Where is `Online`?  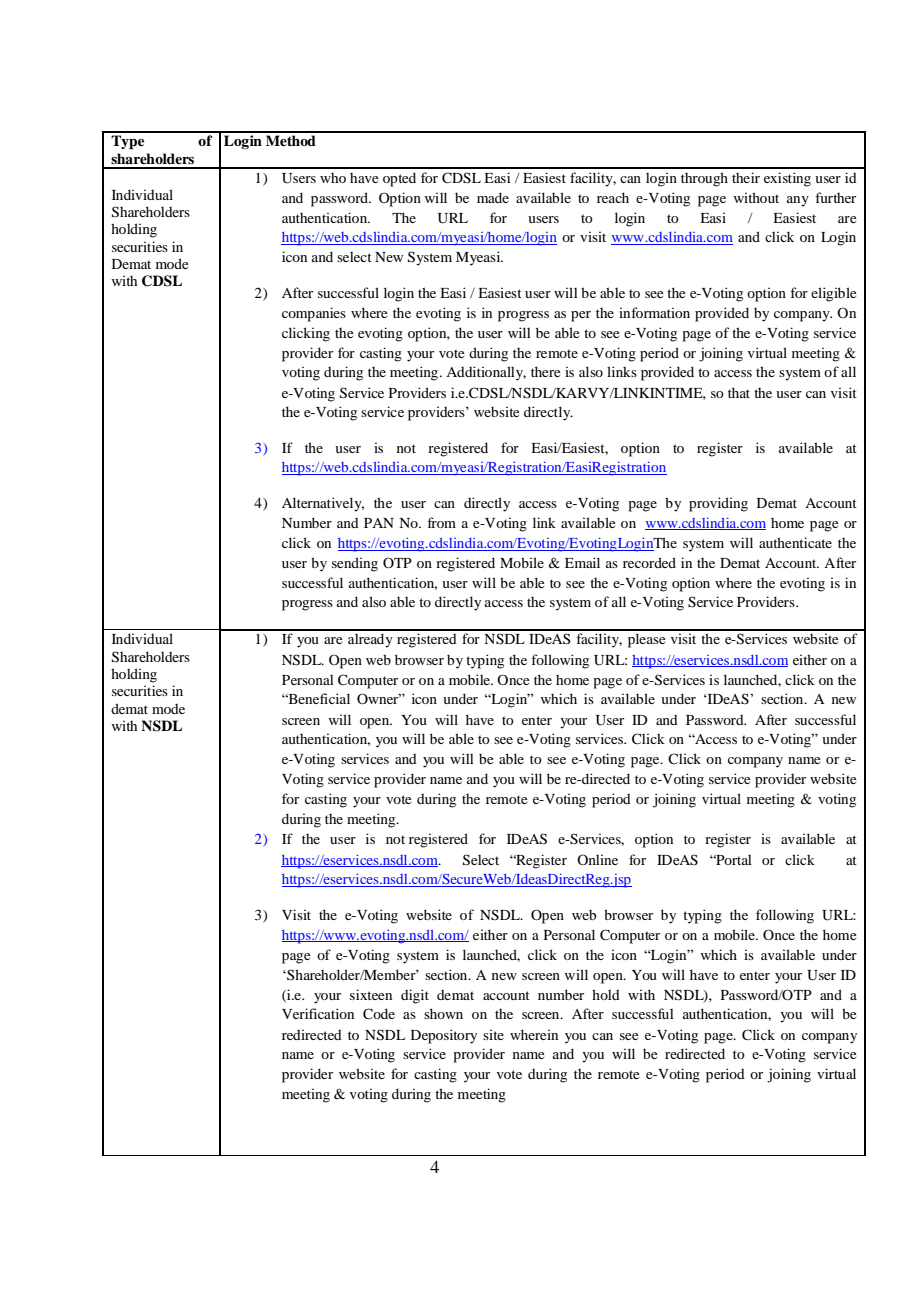
Online is located at coordinates (597, 859).
